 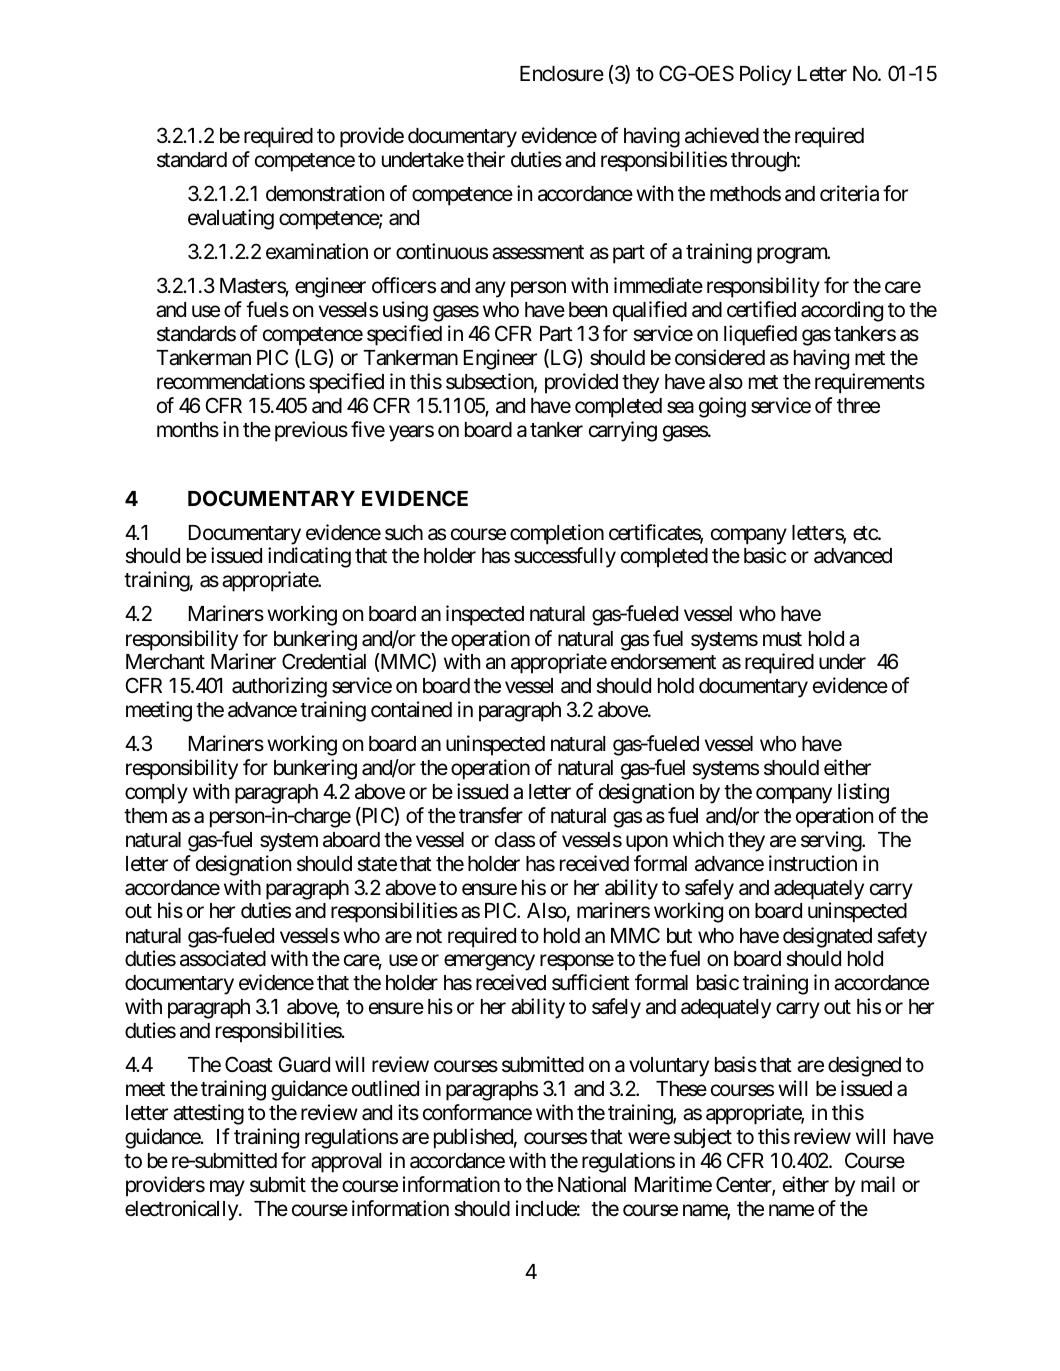 What do you see at coordinates (760, 335) in the document?
I see `liquefied` at bounding box center [760, 335].
